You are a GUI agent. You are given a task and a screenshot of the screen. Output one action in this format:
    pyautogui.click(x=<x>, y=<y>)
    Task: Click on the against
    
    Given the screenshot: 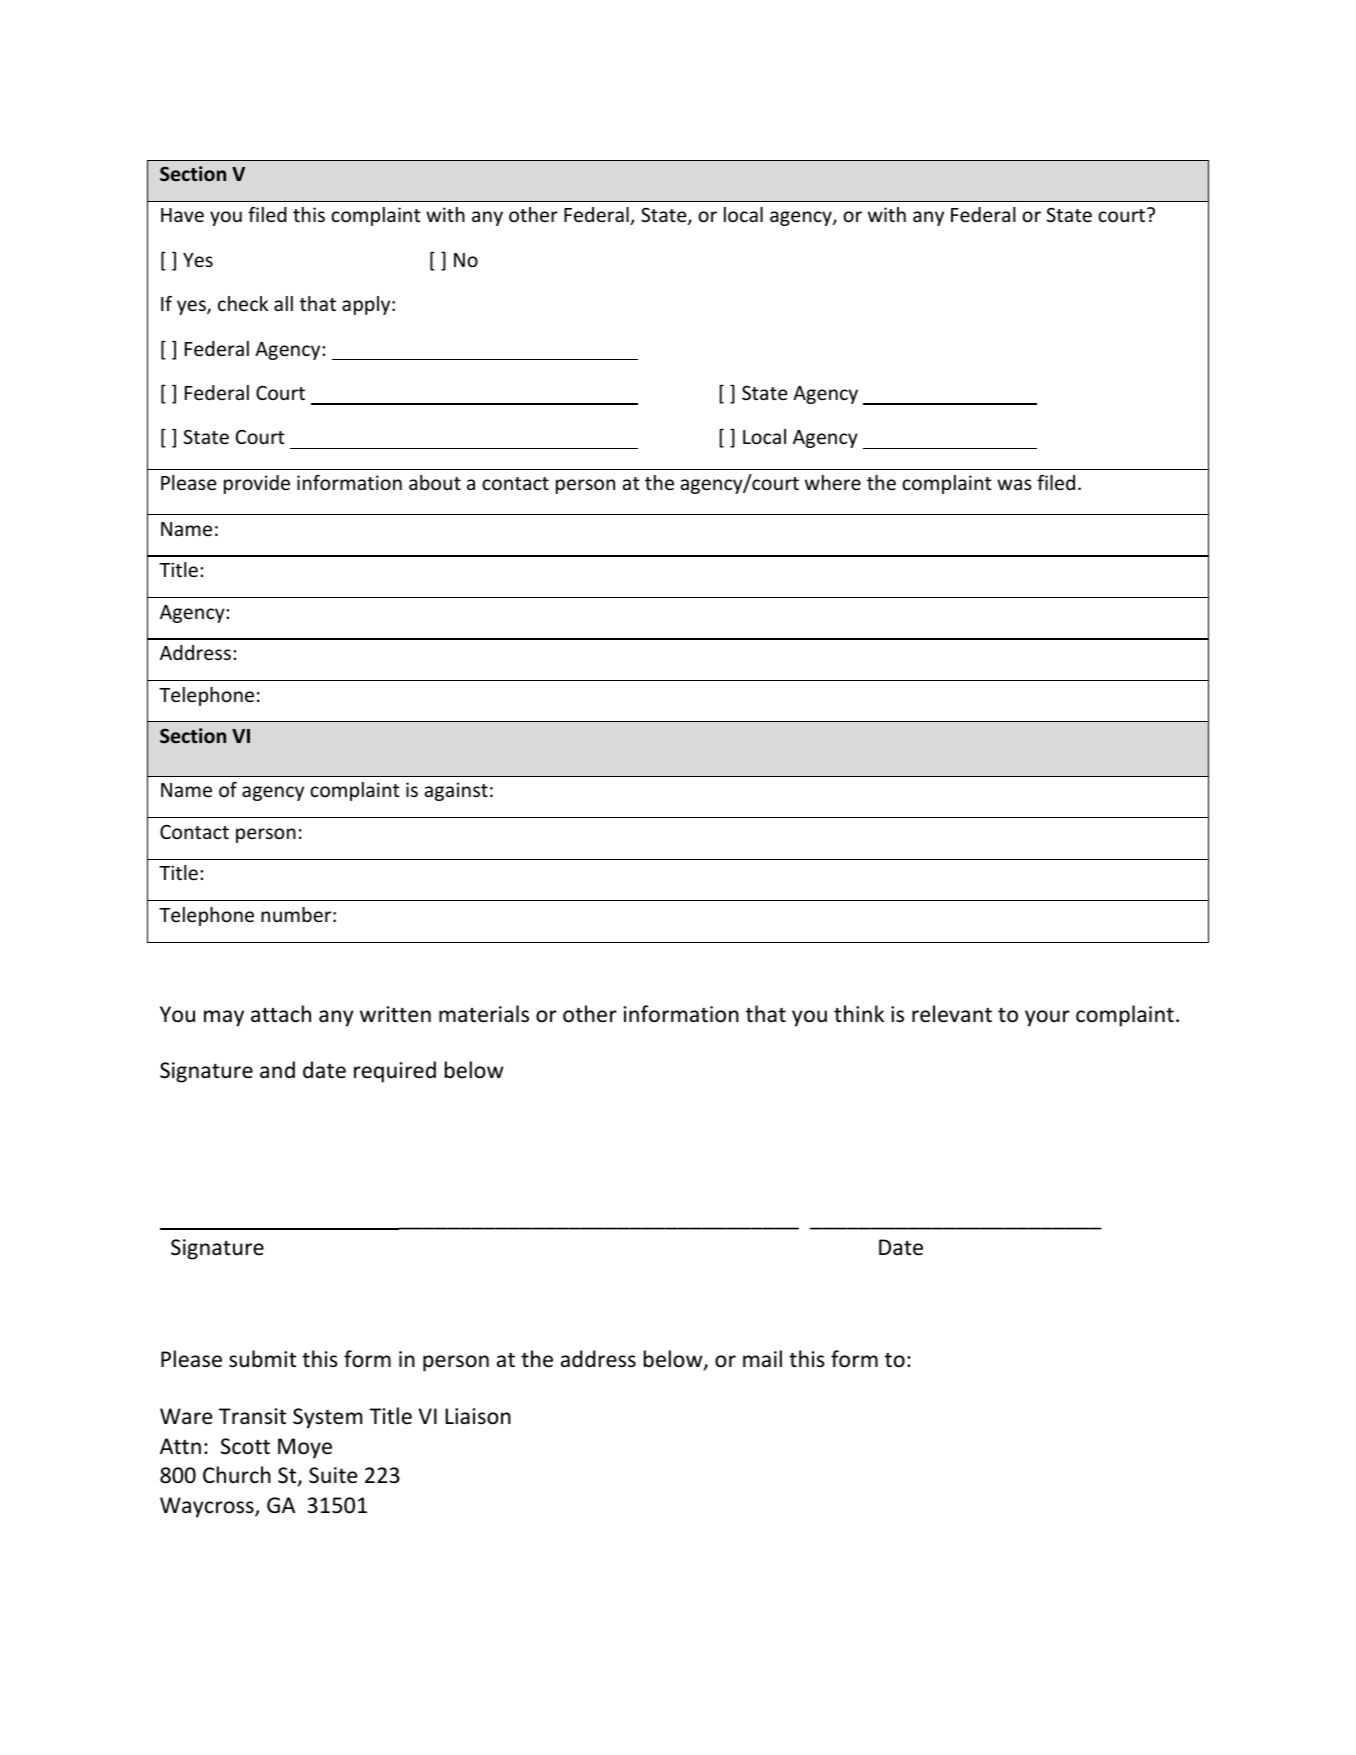 What is the action you would take?
    pyautogui.click(x=456, y=791)
